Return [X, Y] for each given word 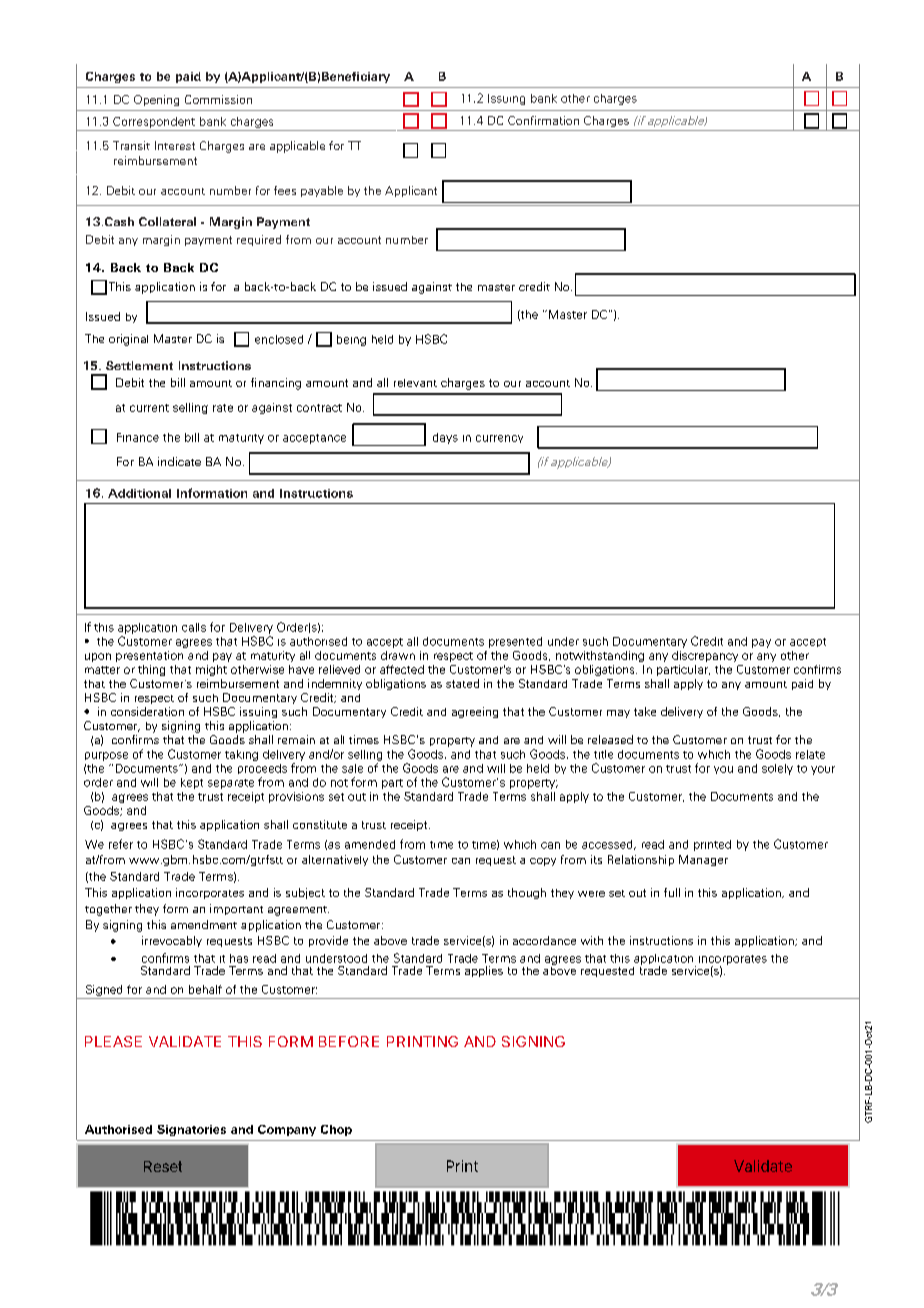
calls [194, 627]
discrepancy [705, 656]
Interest [175, 145]
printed [712, 845]
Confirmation [543, 120]
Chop [336, 1130]
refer [121, 844]
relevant [415, 383]
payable [322, 191]
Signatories [191, 1130]
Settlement [139, 365]
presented [515, 642]
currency [499, 439]
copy [543, 862]
